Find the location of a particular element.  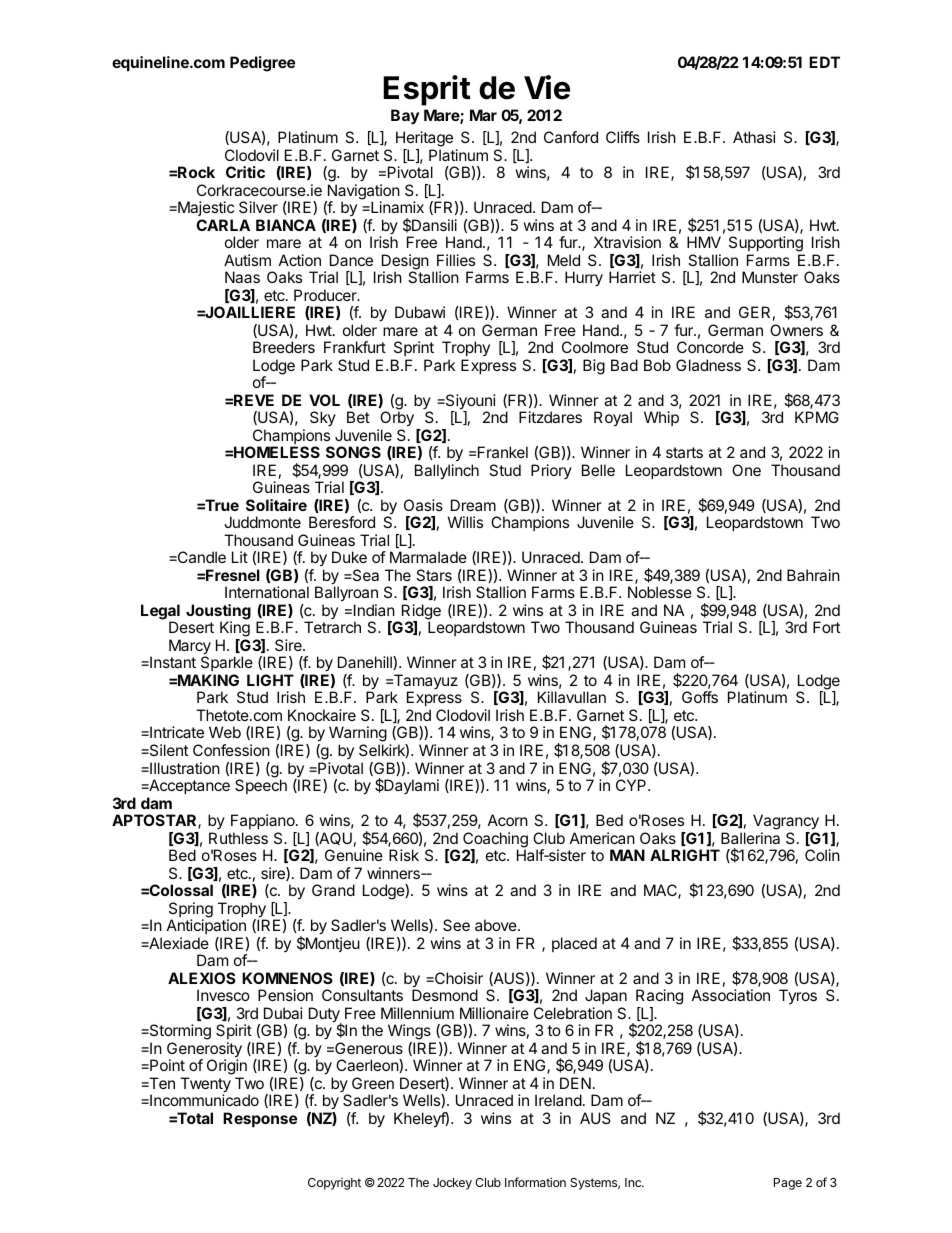

Page is located at coordinates (788, 1184).
